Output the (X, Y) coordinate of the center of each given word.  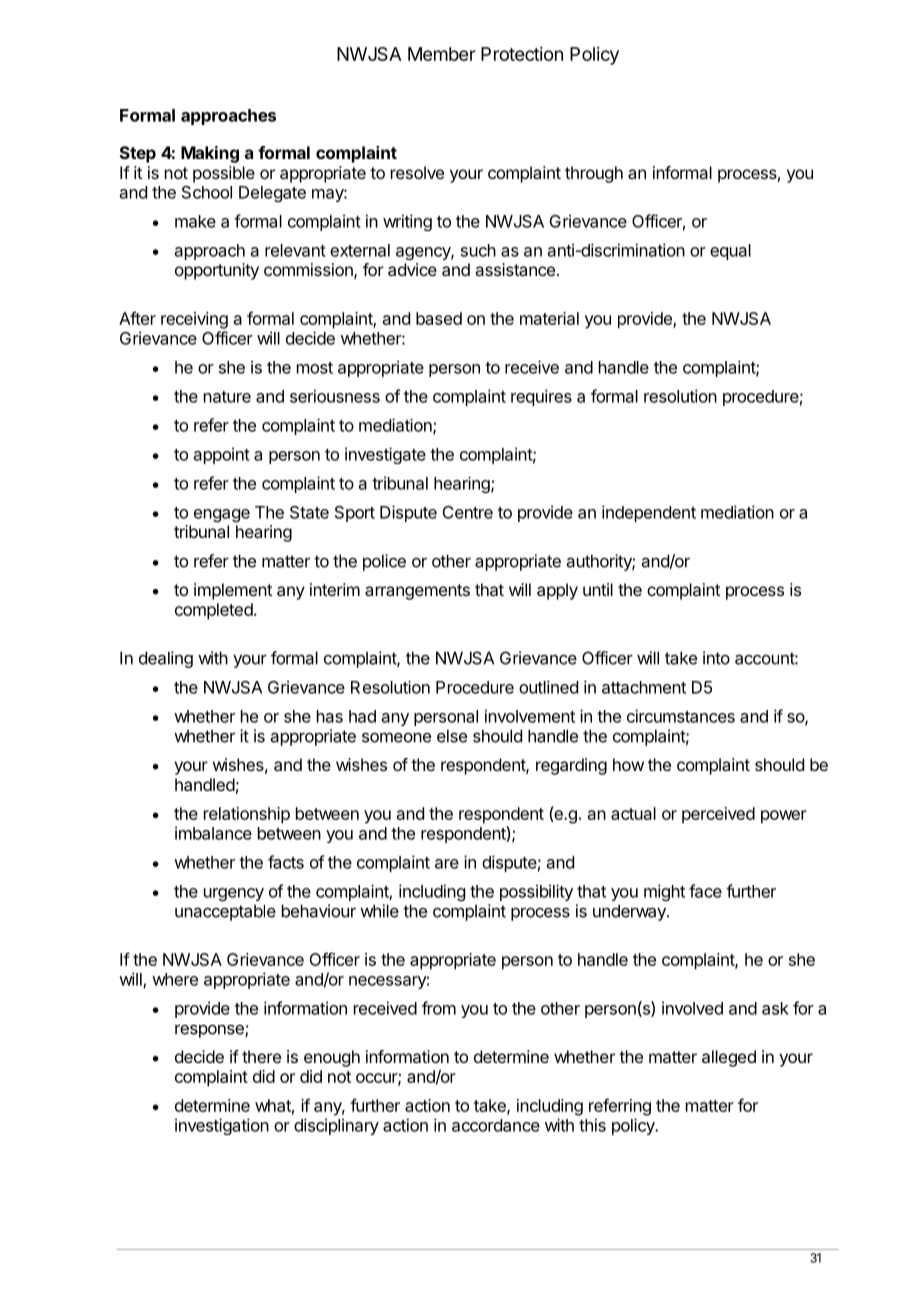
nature (227, 397)
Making (210, 154)
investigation (222, 1126)
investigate (385, 455)
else (452, 736)
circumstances (681, 716)
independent (649, 513)
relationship (247, 815)
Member (442, 54)
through (594, 174)
